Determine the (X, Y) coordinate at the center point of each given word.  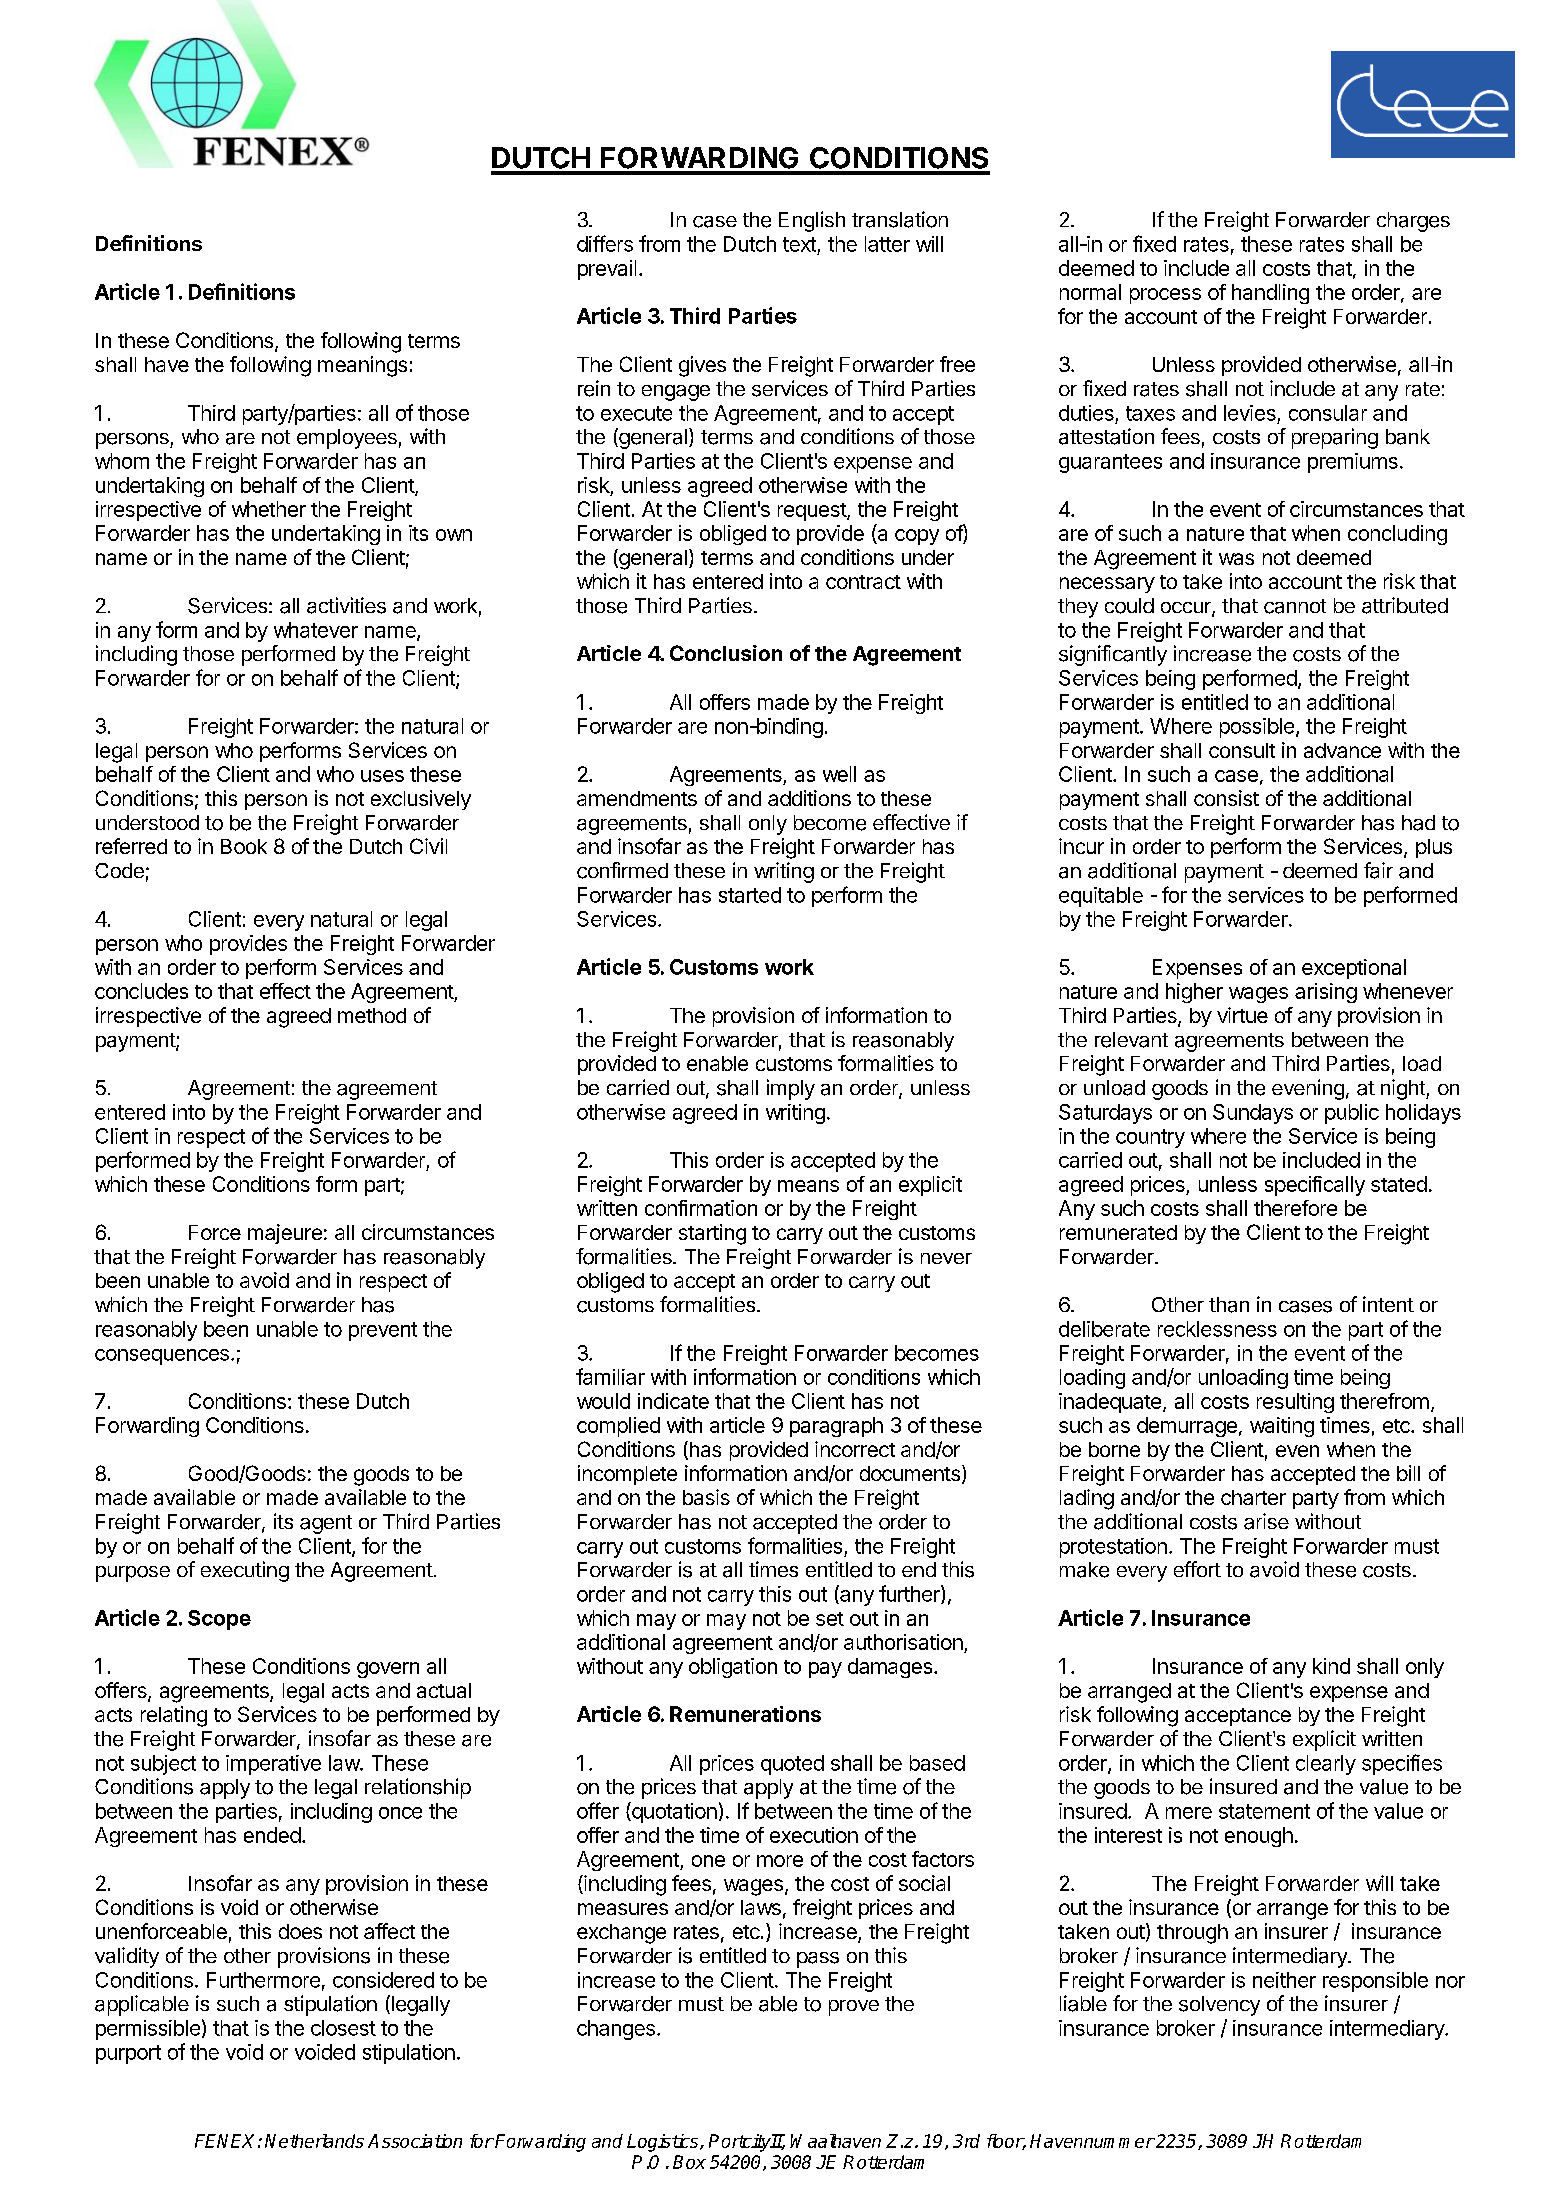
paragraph (836, 1427)
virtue (1242, 1015)
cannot (1295, 606)
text (799, 244)
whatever (316, 630)
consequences (162, 1357)
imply (791, 1089)
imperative (273, 1765)
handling (1270, 294)
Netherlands (314, 2141)
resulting (1295, 1403)
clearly (1326, 1765)
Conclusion (726, 653)
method (372, 1015)
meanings (362, 366)
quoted (792, 1765)
